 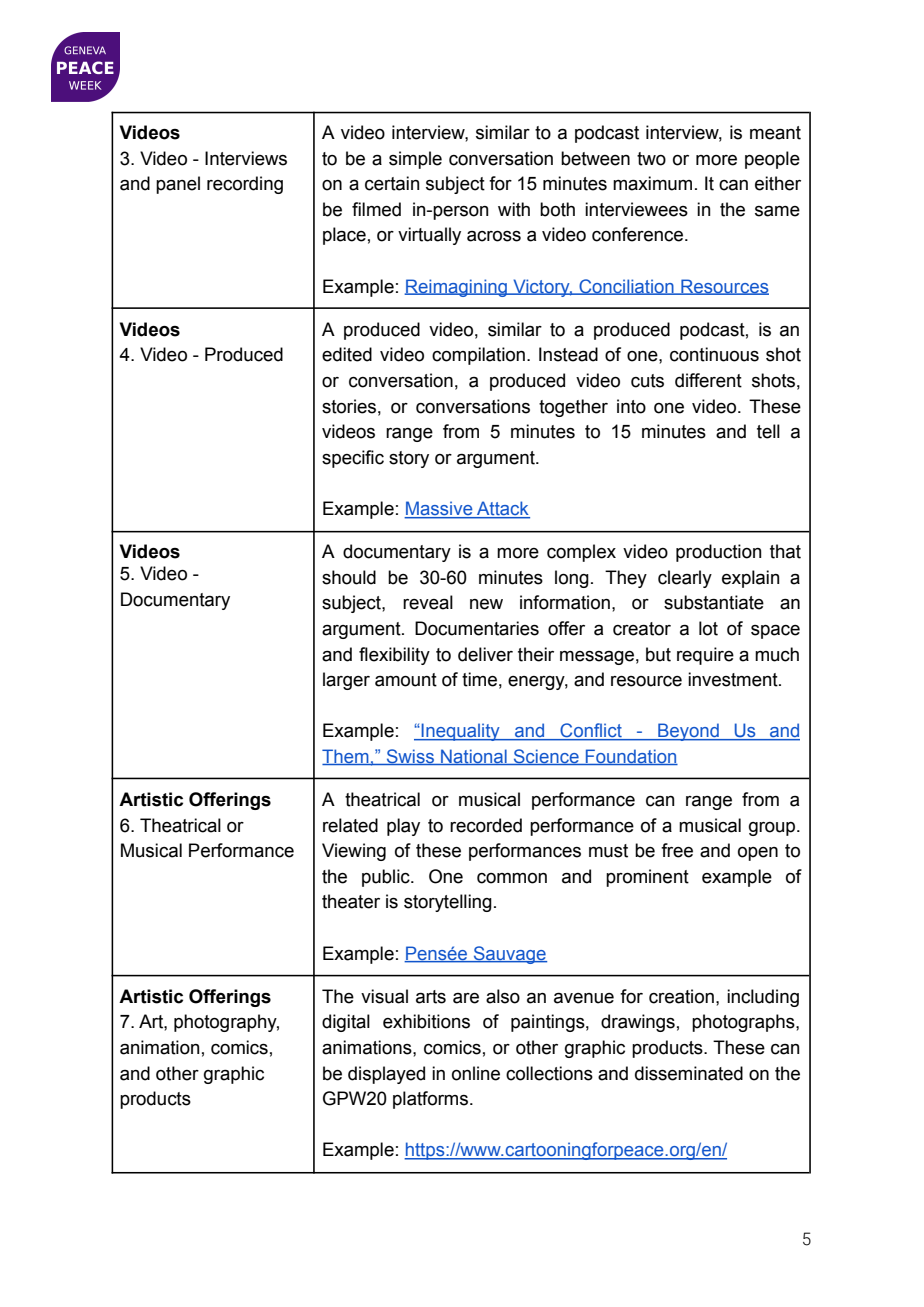 I want to click on recording, so click(x=245, y=185).
